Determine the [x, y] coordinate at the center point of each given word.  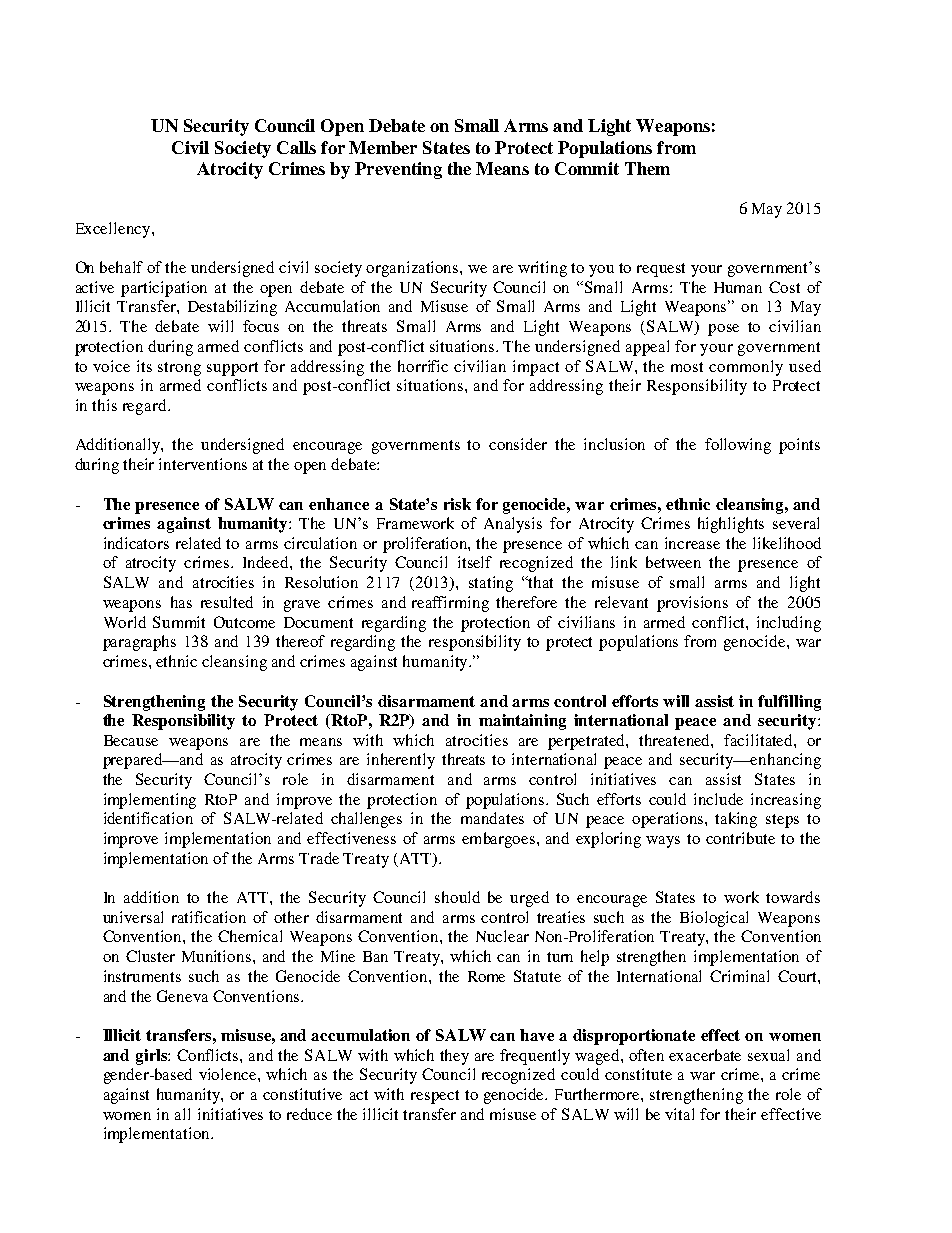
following [738, 446]
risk [457, 504]
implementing [150, 801]
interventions [203, 464]
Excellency [114, 230]
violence [229, 1074]
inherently [401, 761]
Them [647, 168]
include [718, 799]
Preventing [398, 170]
